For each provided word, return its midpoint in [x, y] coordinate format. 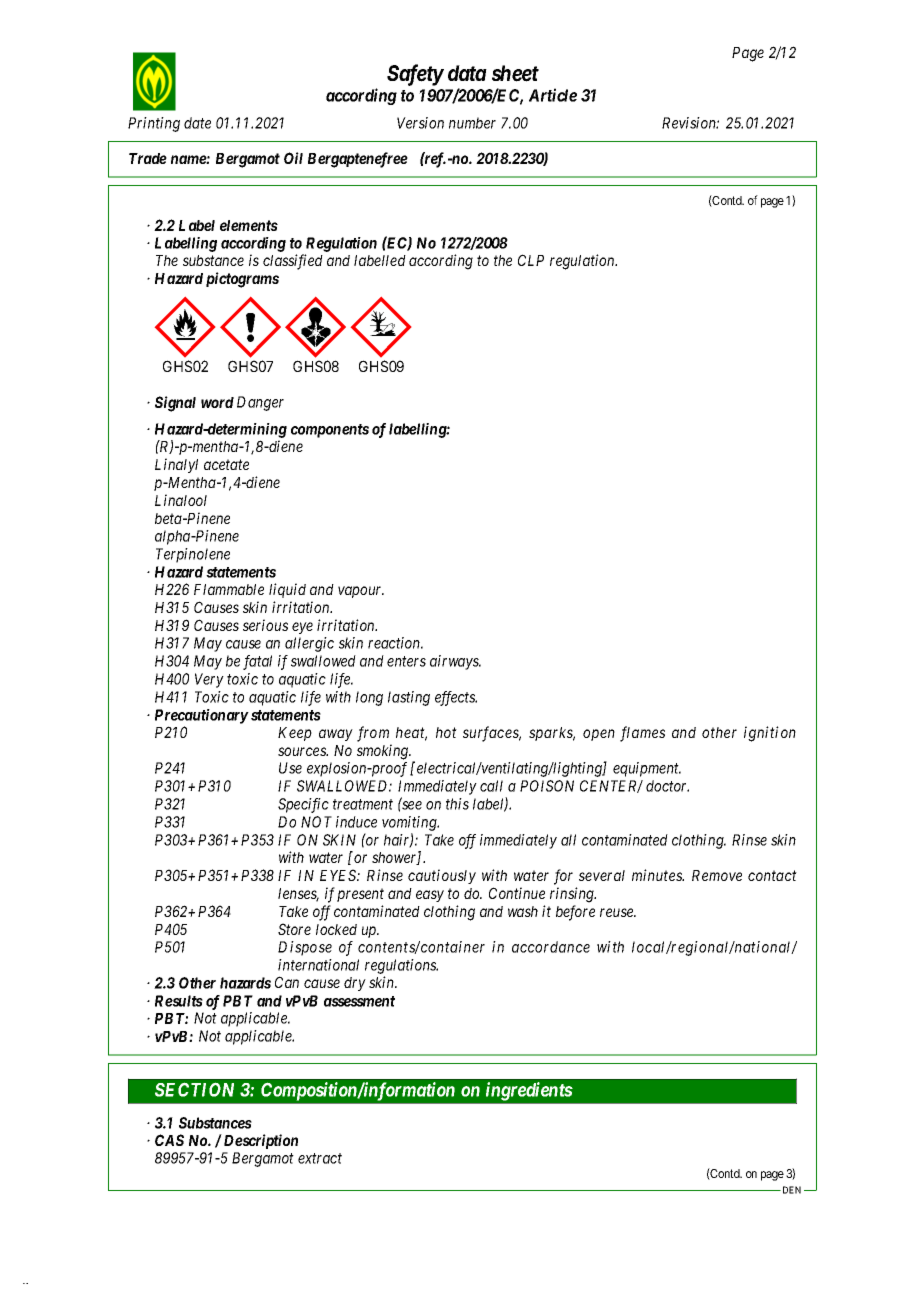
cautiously [442, 876]
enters [406, 661]
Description [259, 1141]
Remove [717, 875]
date [197, 123]
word [217, 402]
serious [265, 625]
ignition [770, 734]
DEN [790, 1190]
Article [553, 95]
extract [320, 1158]
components [330, 431]
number [472, 123]
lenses [298, 895]
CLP [531, 260]
